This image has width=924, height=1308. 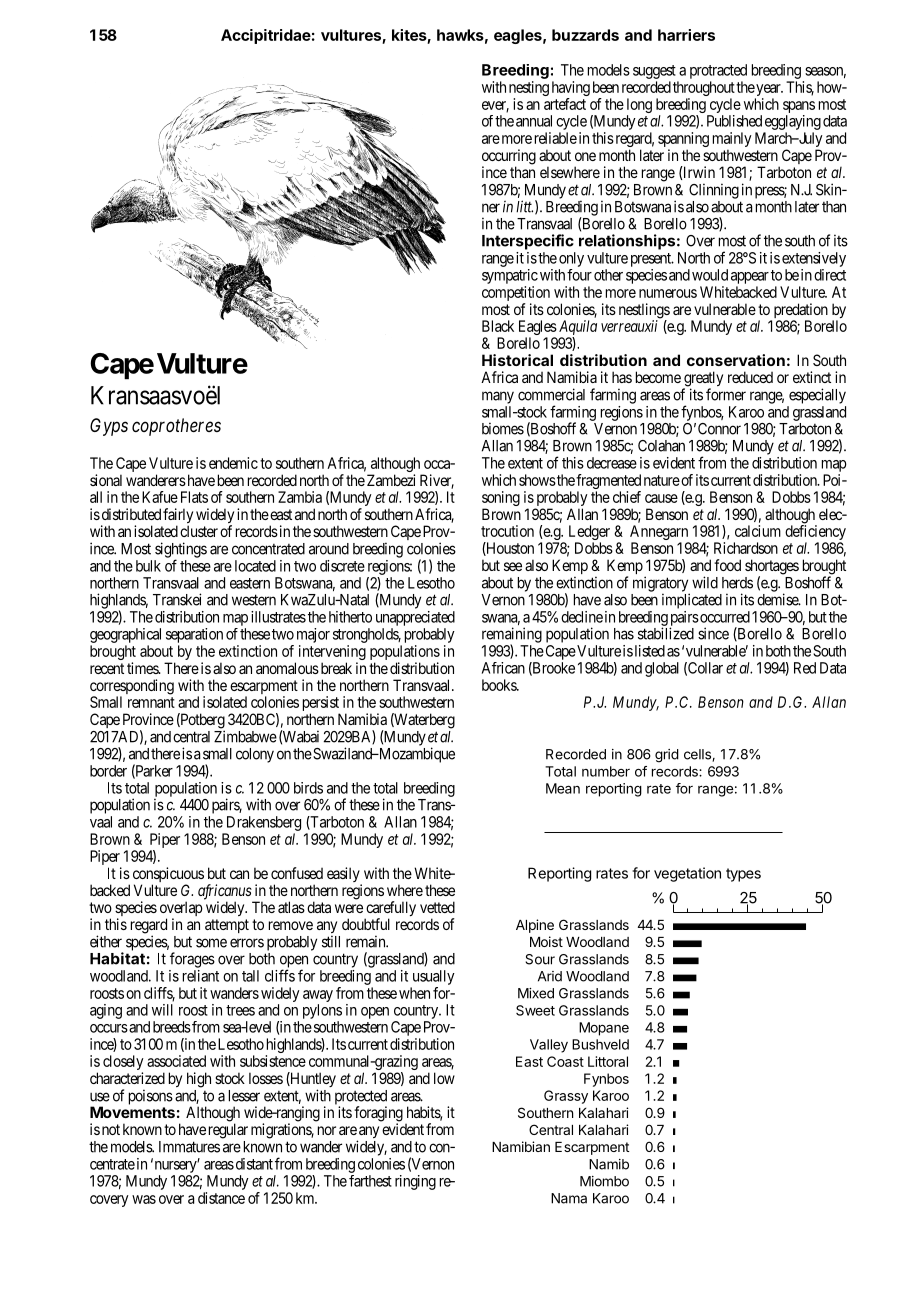 I want to click on distance, so click(x=221, y=1198).
